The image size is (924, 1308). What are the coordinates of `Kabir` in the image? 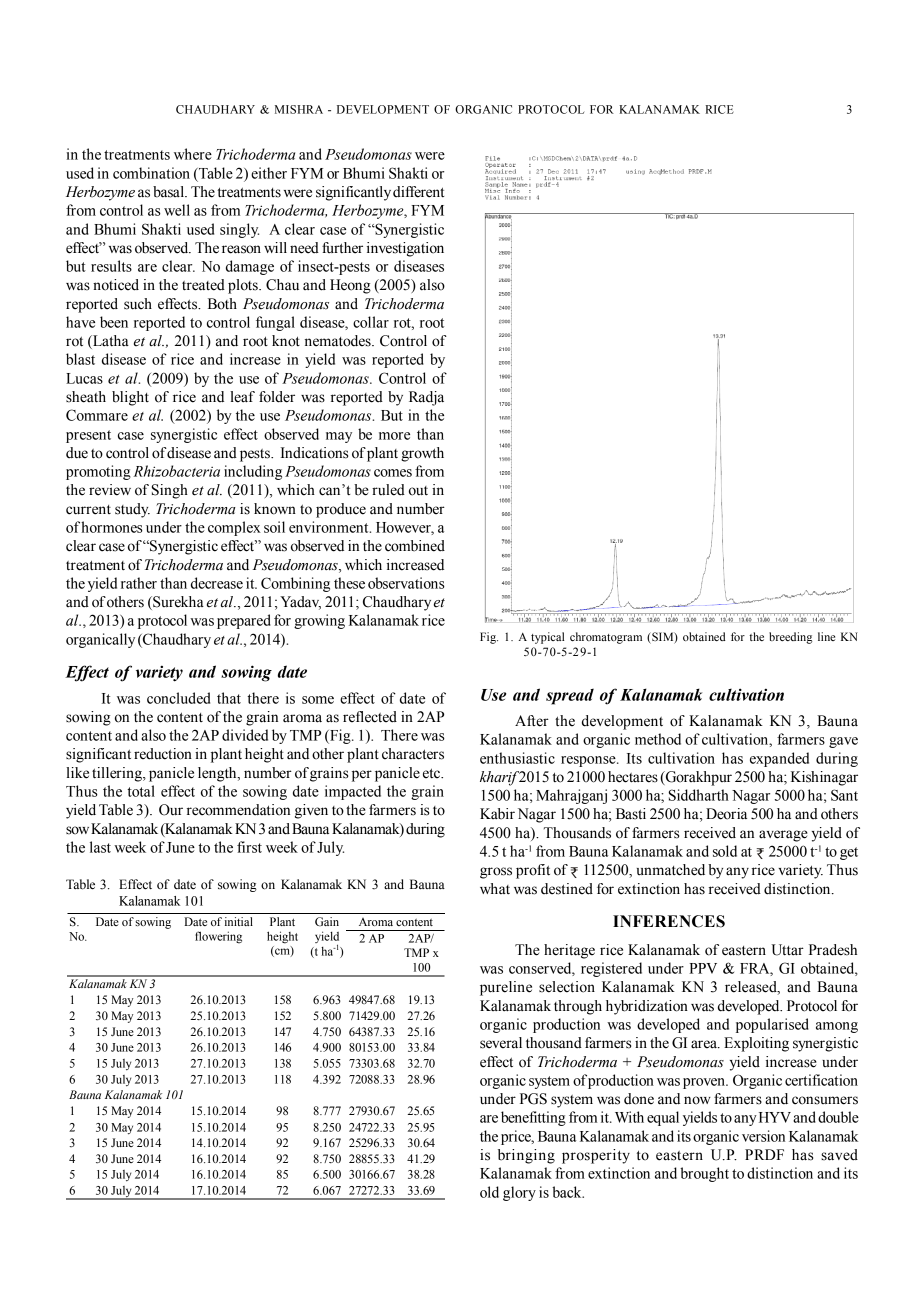 It's located at (497, 814).
